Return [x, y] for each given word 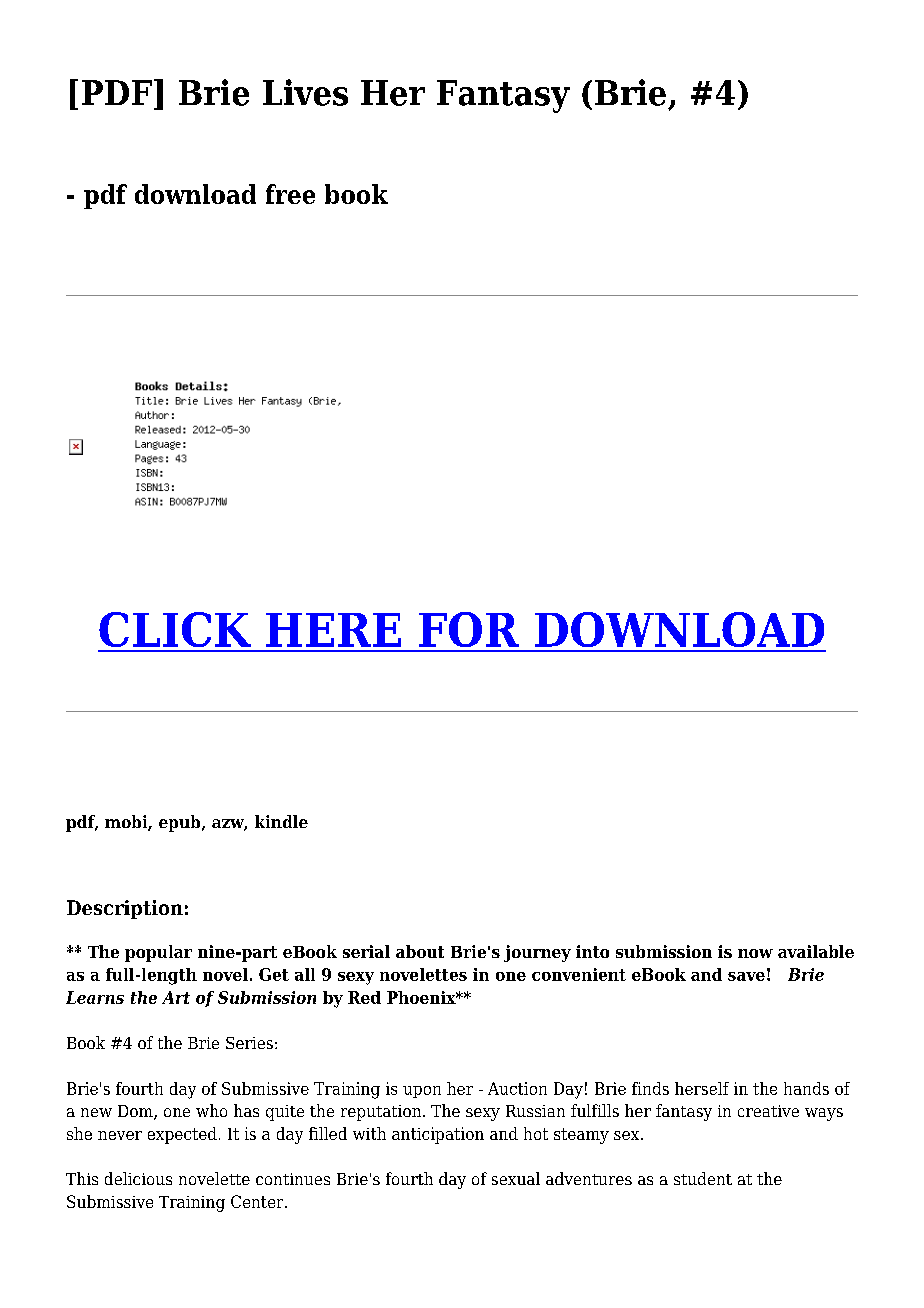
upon [422, 1092]
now [755, 953]
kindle [281, 821]
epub [181, 823]
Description [125, 909]
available [816, 951]
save [746, 976]
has [246, 1110]
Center [258, 1201]
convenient [579, 974]
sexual [516, 1178]
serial [366, 951]
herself [702, 1088]
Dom [136, 1112]
